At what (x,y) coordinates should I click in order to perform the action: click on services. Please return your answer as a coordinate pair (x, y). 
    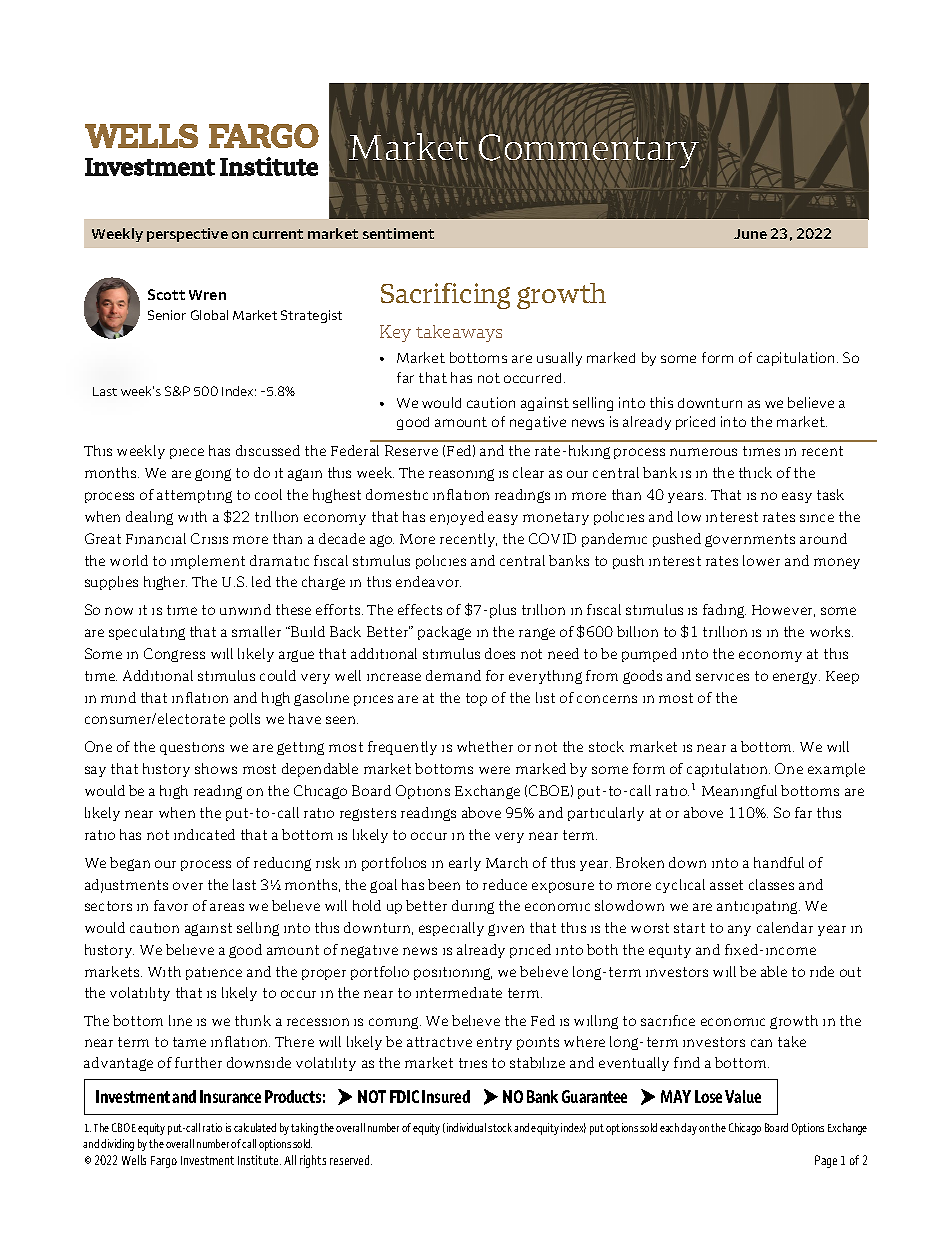
    Looking at the image, I should click on (722, 677).
